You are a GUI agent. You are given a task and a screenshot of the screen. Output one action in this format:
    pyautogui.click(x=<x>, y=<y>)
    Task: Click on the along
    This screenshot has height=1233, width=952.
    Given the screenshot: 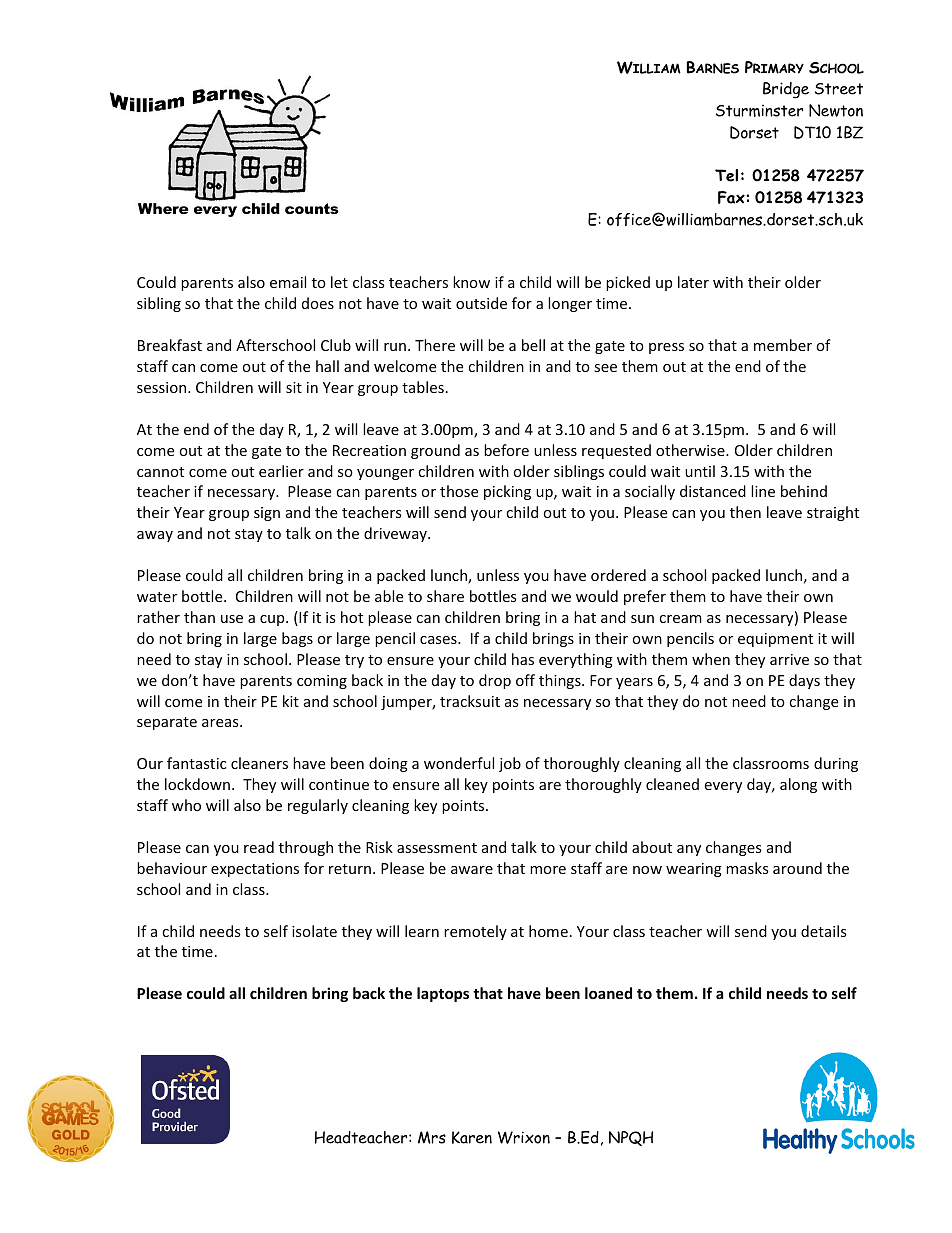 What is the action you would take?
    pyautogui.click(x=798, y=785)
